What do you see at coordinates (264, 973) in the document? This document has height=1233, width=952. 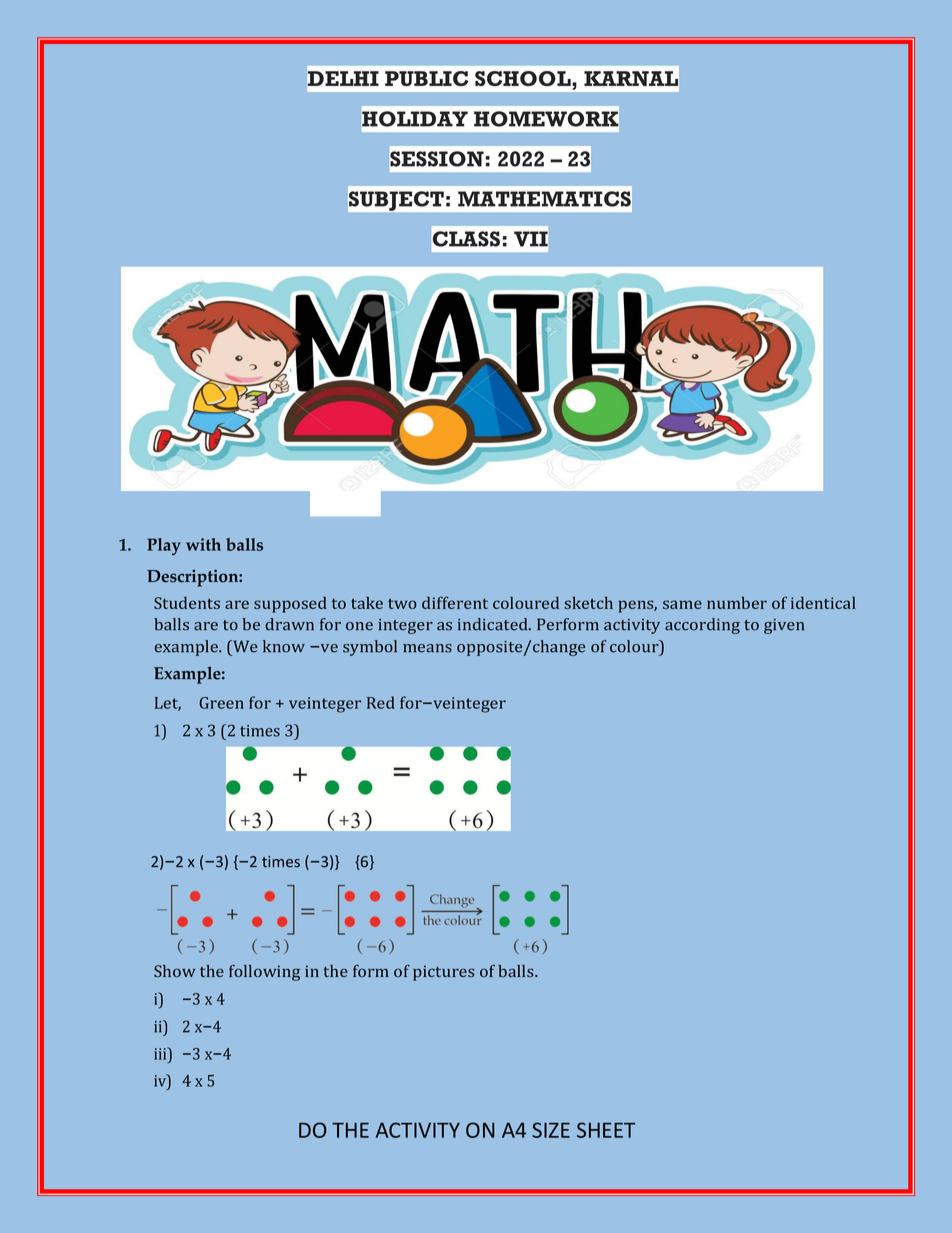 I see `following` at bounding box center [264, 973].
